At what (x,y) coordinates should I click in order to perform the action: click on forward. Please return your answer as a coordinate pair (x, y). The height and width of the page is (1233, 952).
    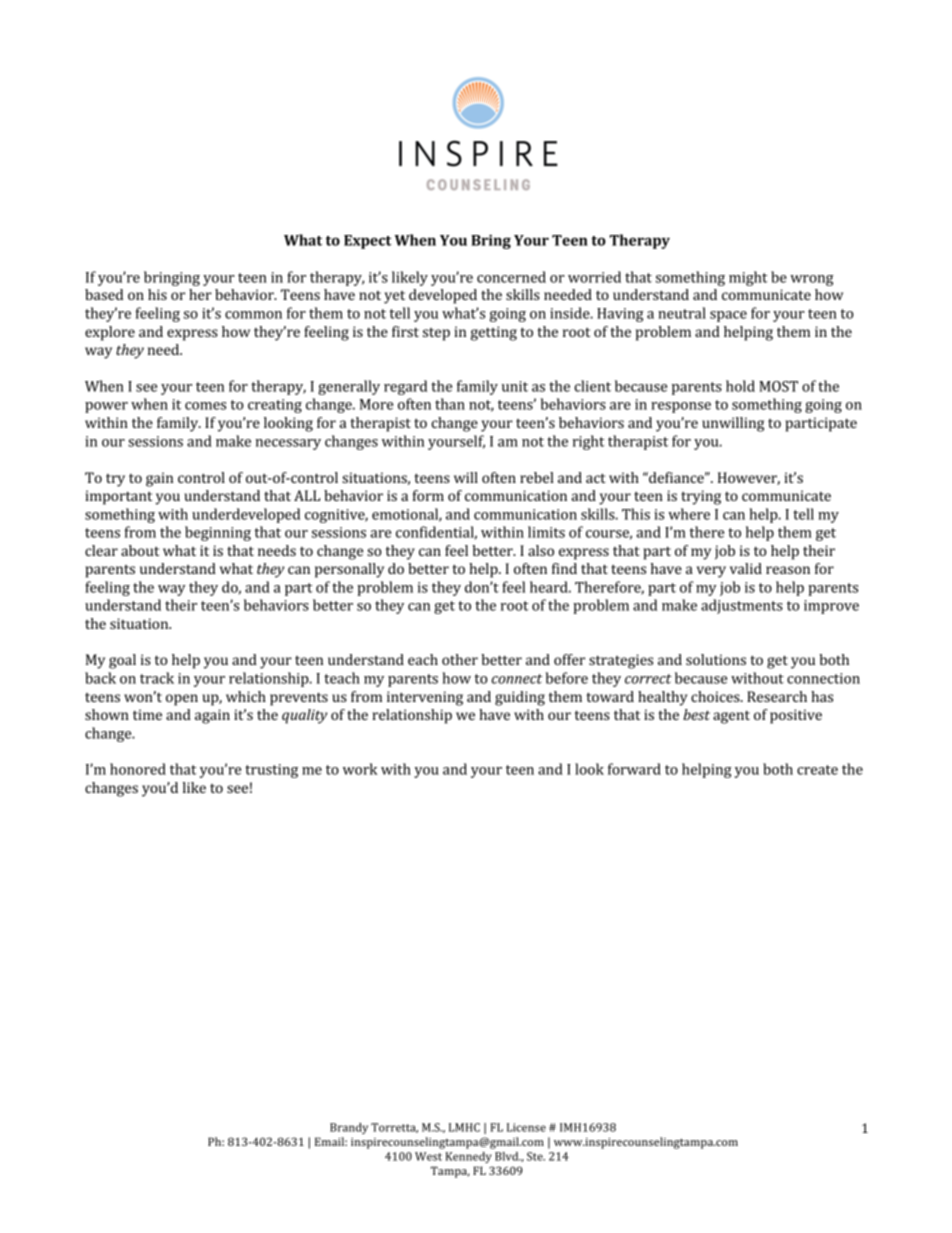
    Looking at the image, I should click on (634, 769).
